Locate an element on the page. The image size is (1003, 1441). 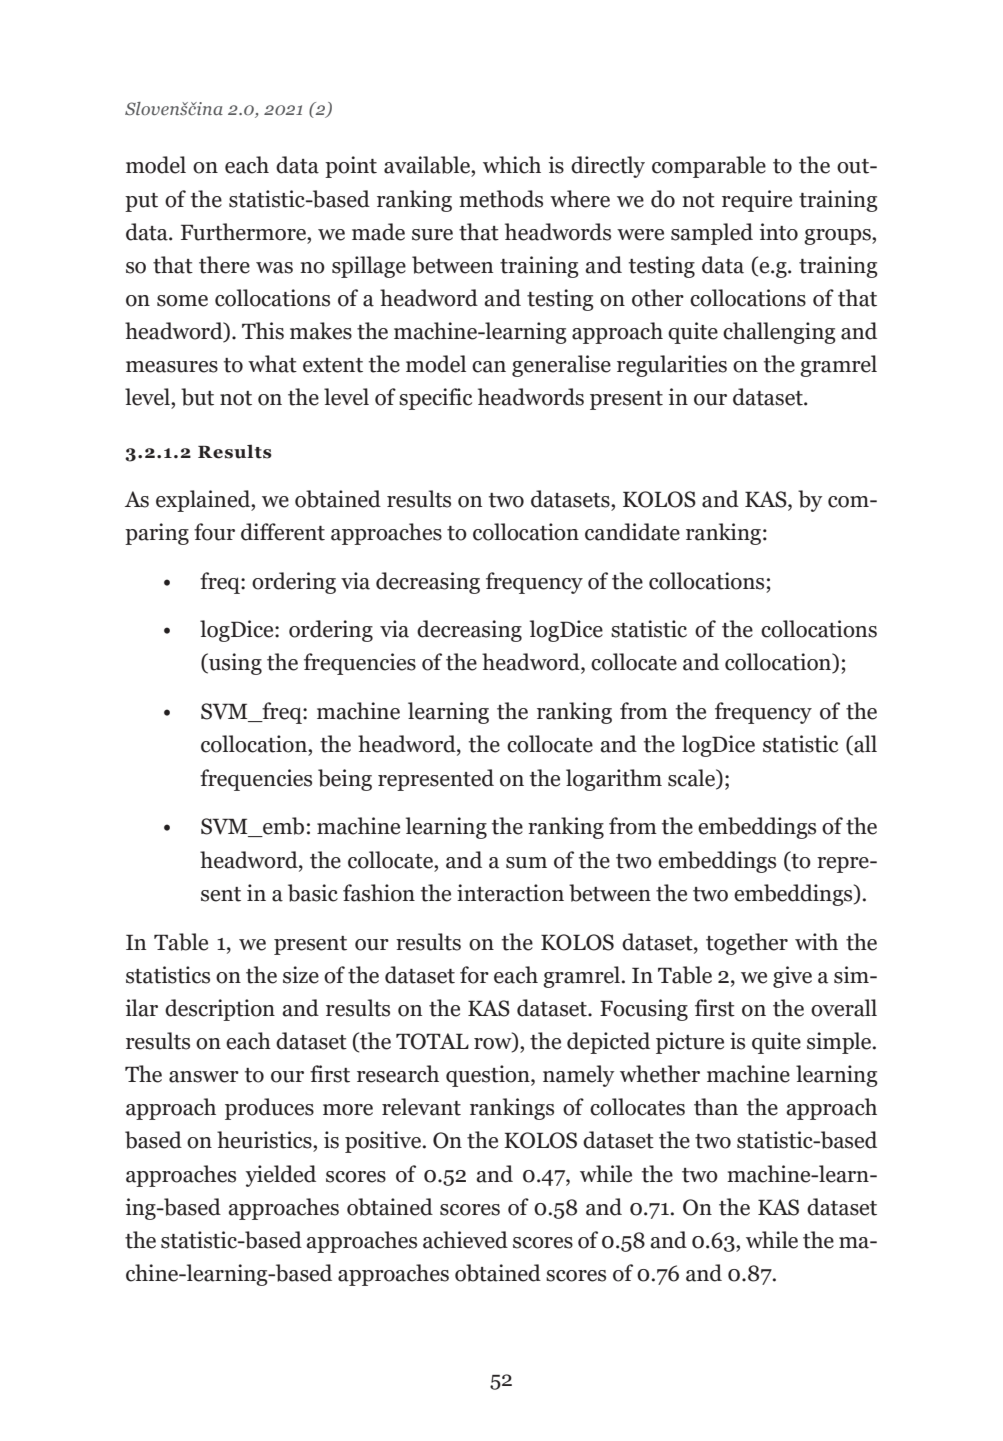
for is located at coordinates (474, 975).
